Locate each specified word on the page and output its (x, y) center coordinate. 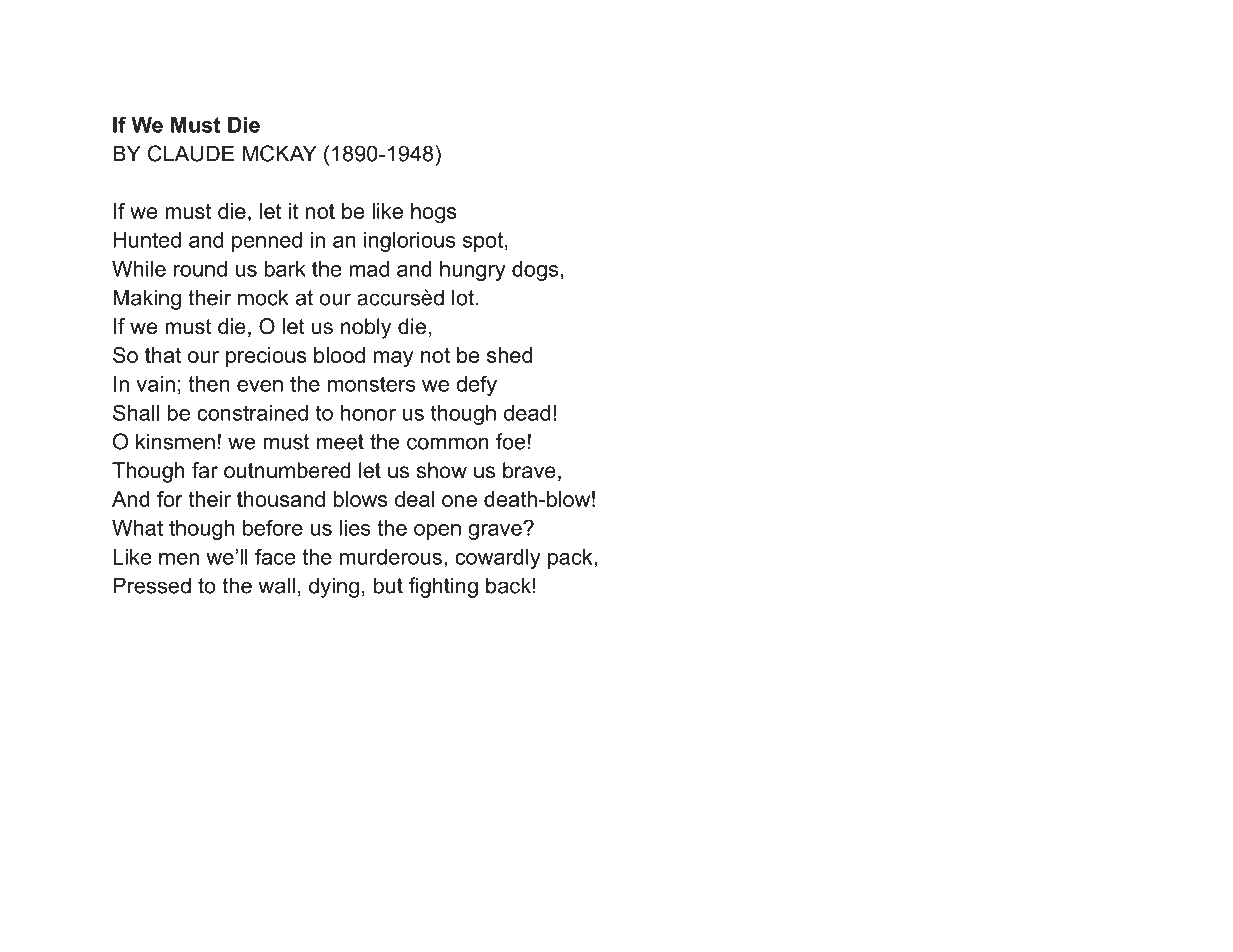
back (508, 585)
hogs (434, 213)
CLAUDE (191, 153)
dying (334, 587)
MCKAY (280, 153)
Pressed (152, 585)
